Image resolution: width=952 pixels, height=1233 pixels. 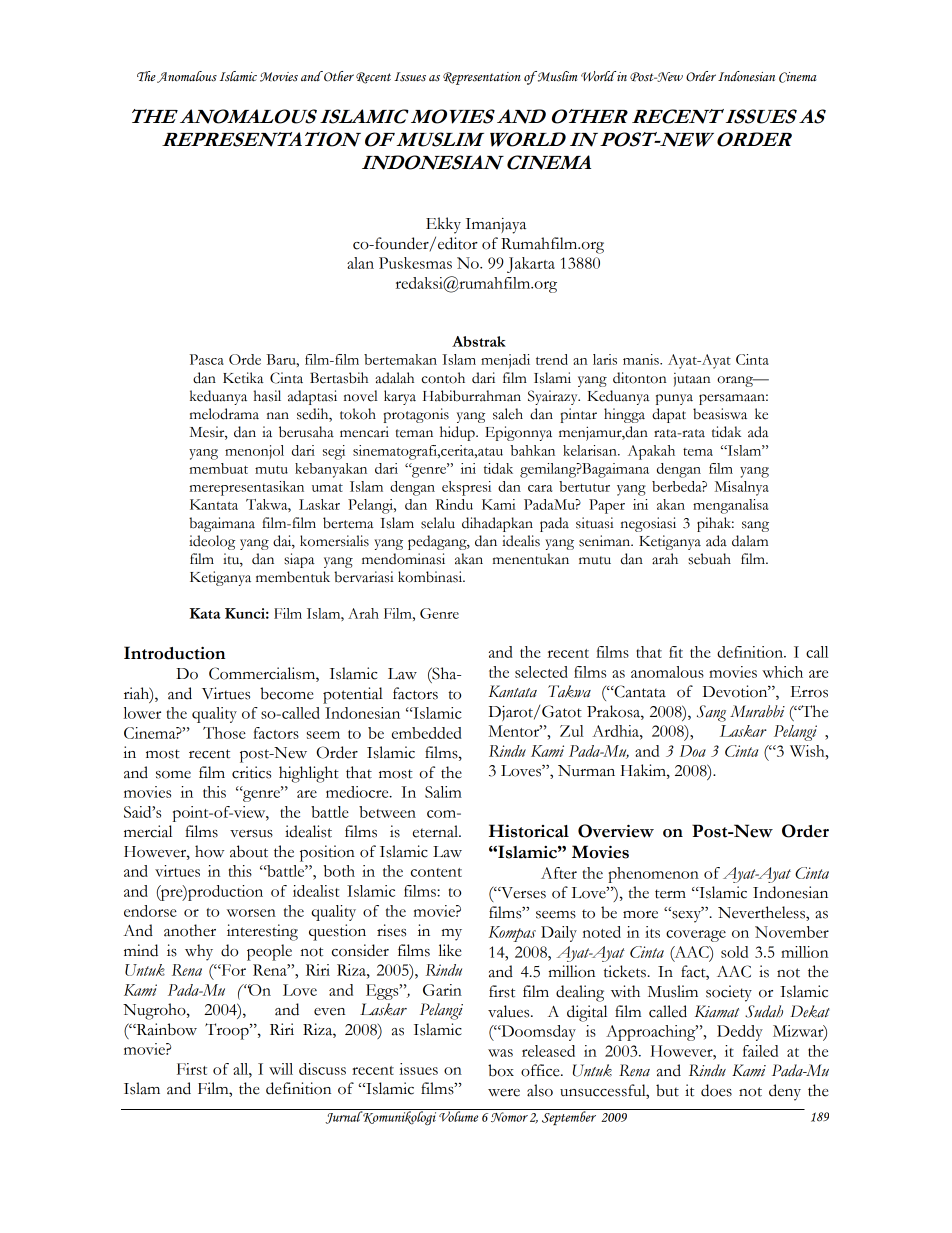 What do you see at coordinates (450, 950) in the screenshot?
I see `like` at bounding box center [450, 950].
